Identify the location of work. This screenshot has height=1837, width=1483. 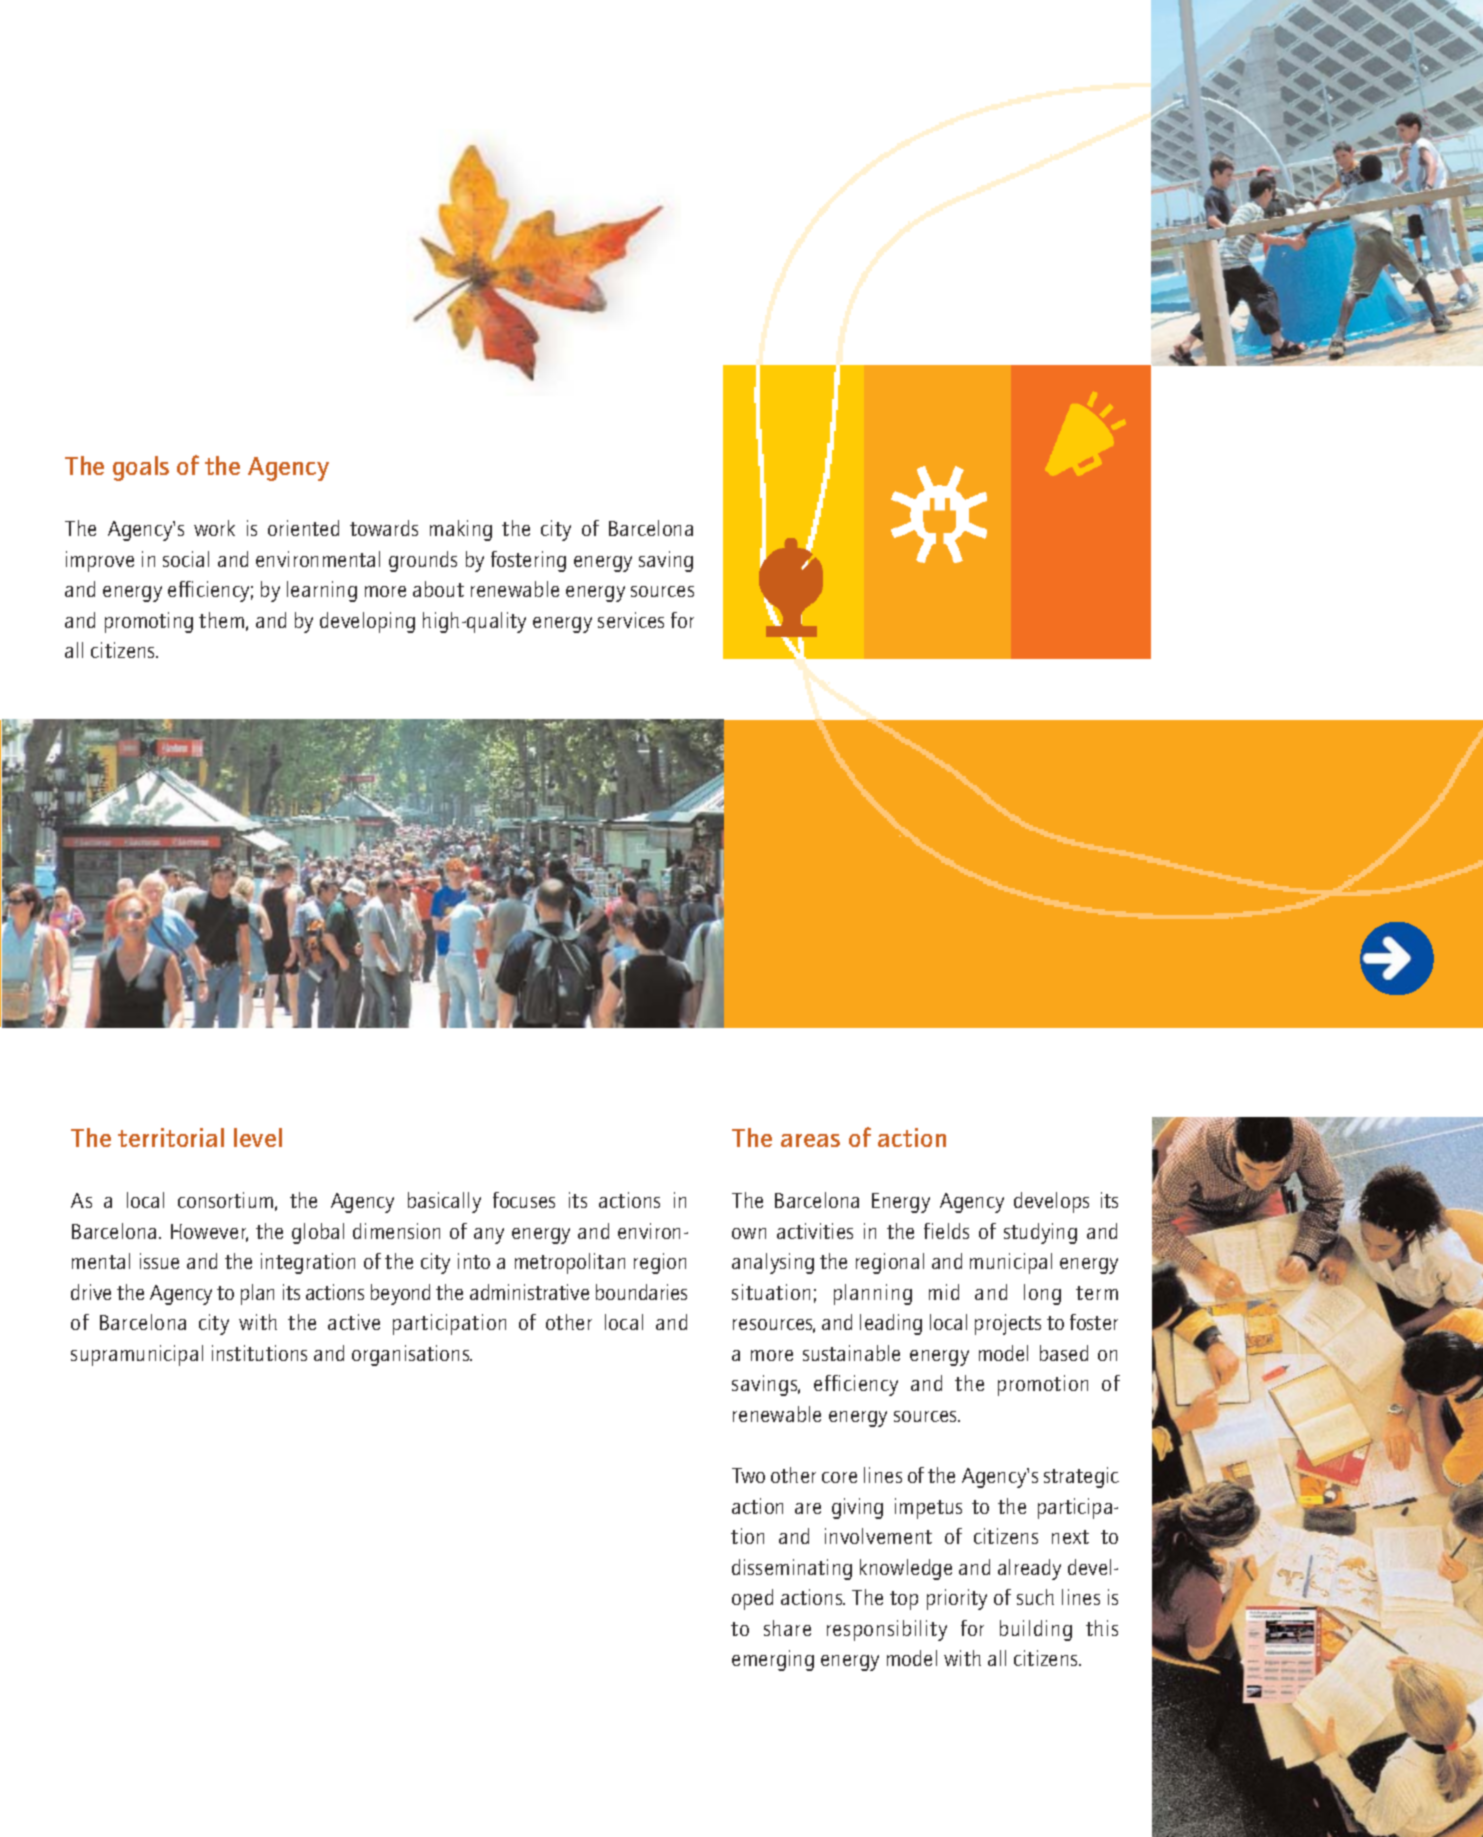
(214, 528).
